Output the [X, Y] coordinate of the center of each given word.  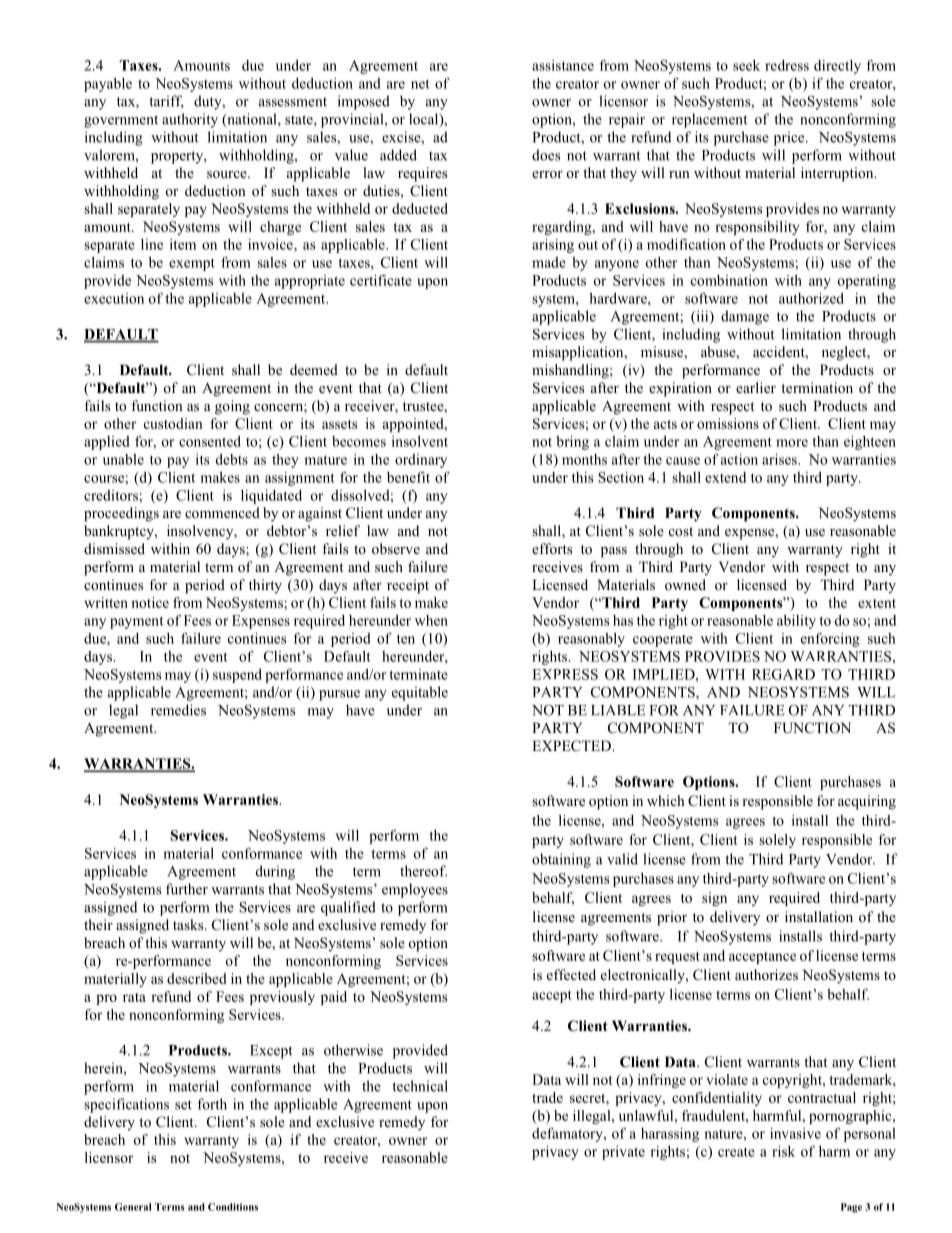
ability [796, 622]
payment [137, 622]
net [420, 84]
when [431, 620]
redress [787, 65]
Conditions [233, 1207]
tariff [166, 102]
